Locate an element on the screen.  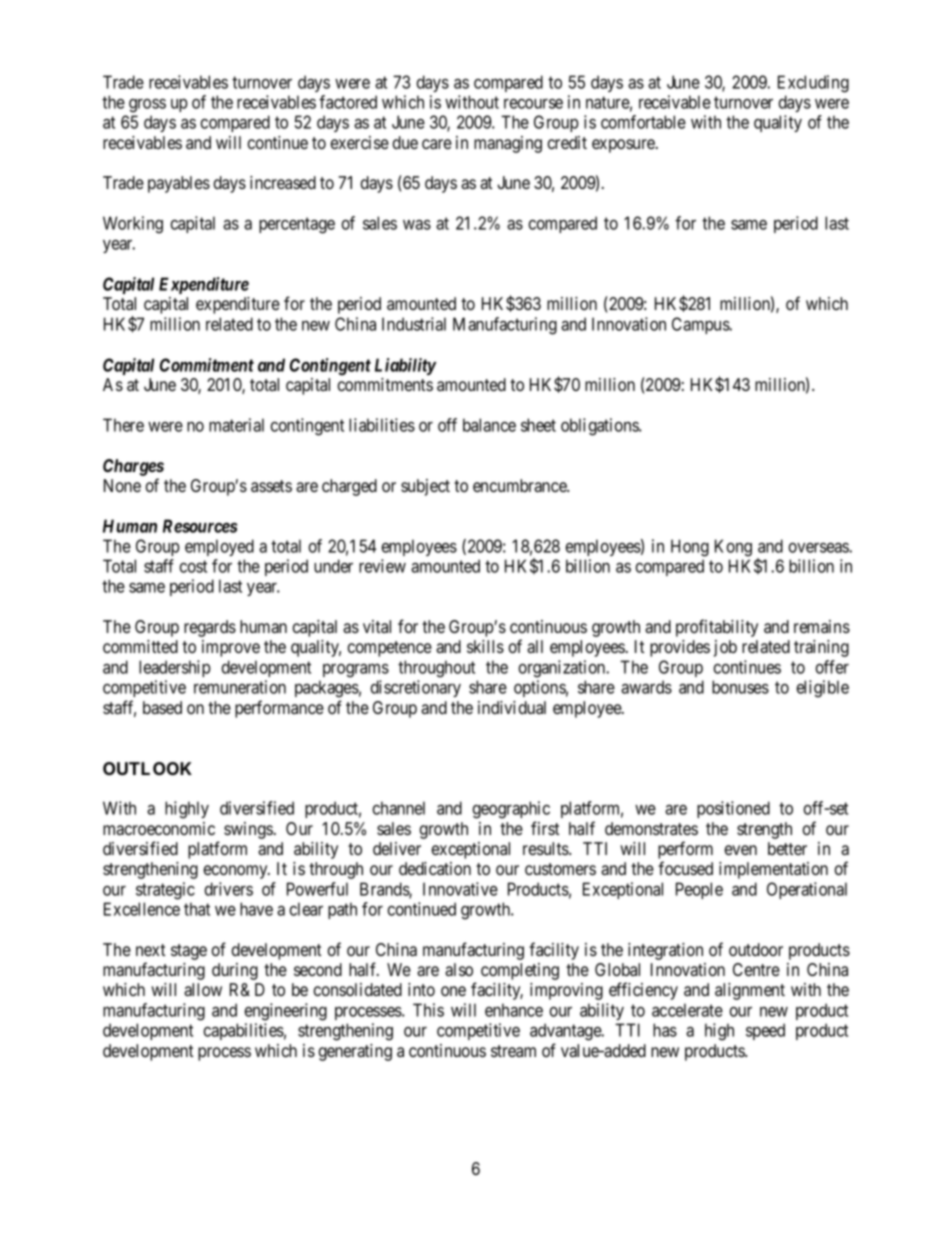
Campus is located at coordinates (701, 325).
